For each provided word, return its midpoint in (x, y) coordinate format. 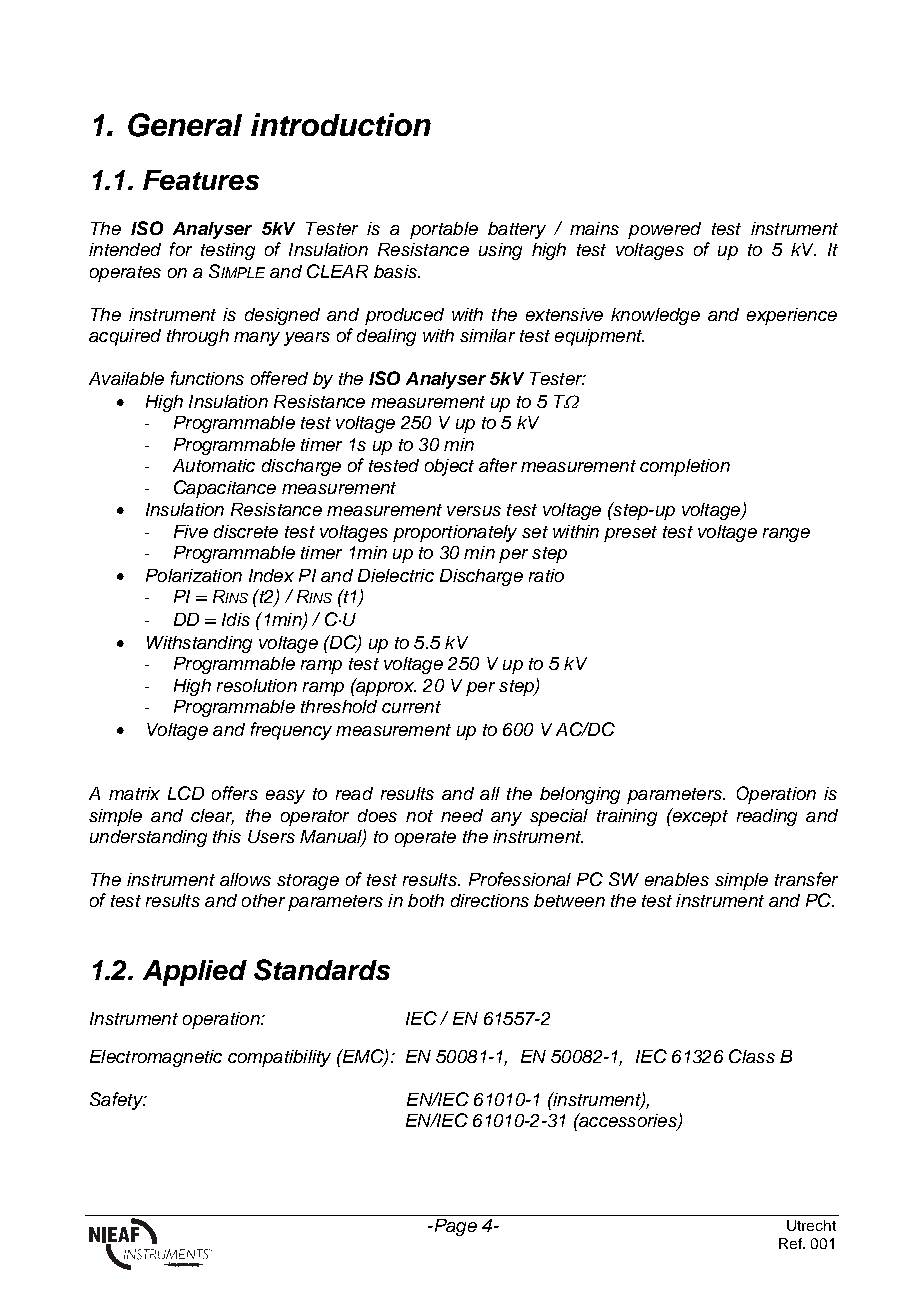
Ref (791, 1243)
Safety (117, 1101)
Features (201, 180)
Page (454, 1227)
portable (444, 230)
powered (664, 230)
